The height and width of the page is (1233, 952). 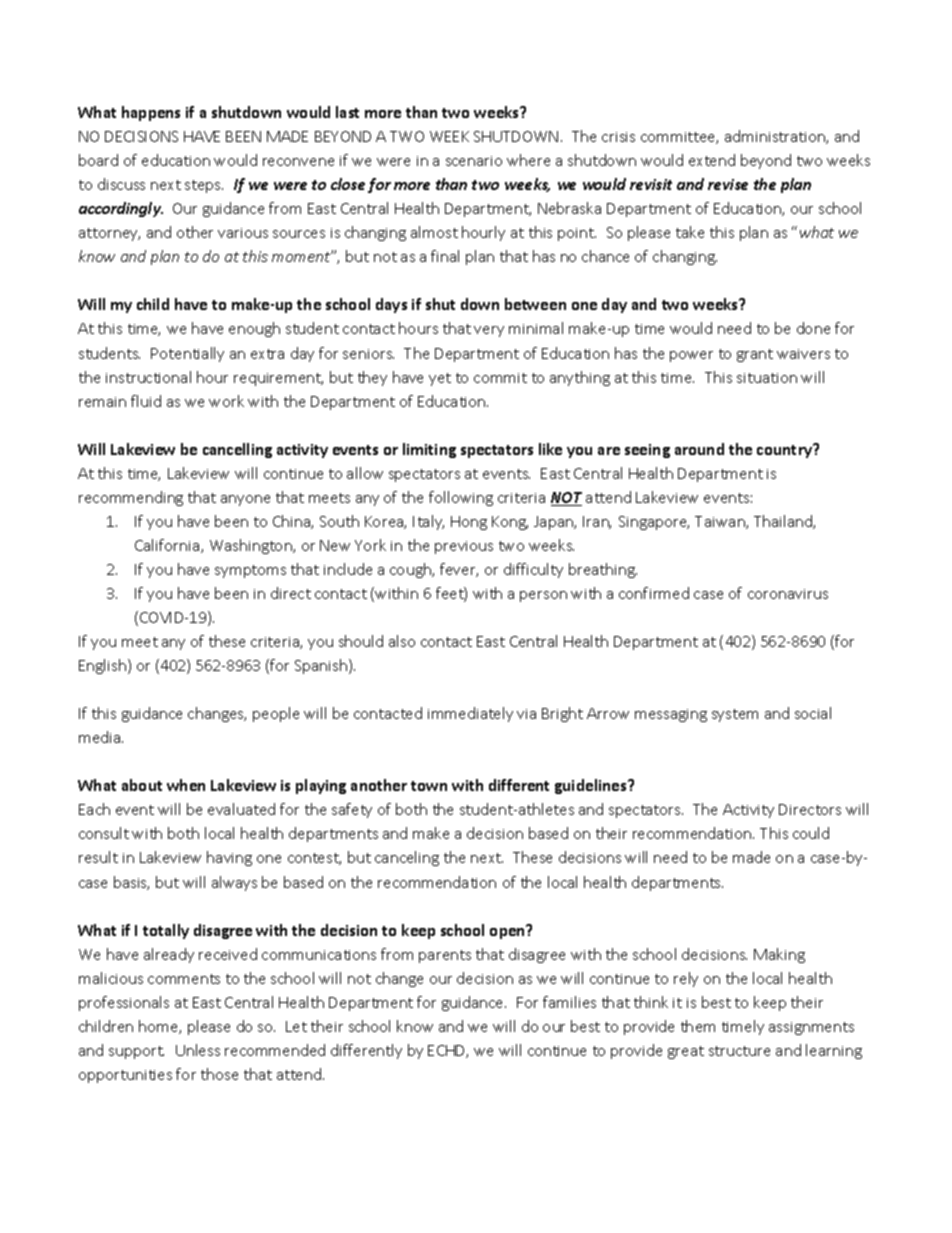 I want to click on structure, so click(x=739, y=1051).
